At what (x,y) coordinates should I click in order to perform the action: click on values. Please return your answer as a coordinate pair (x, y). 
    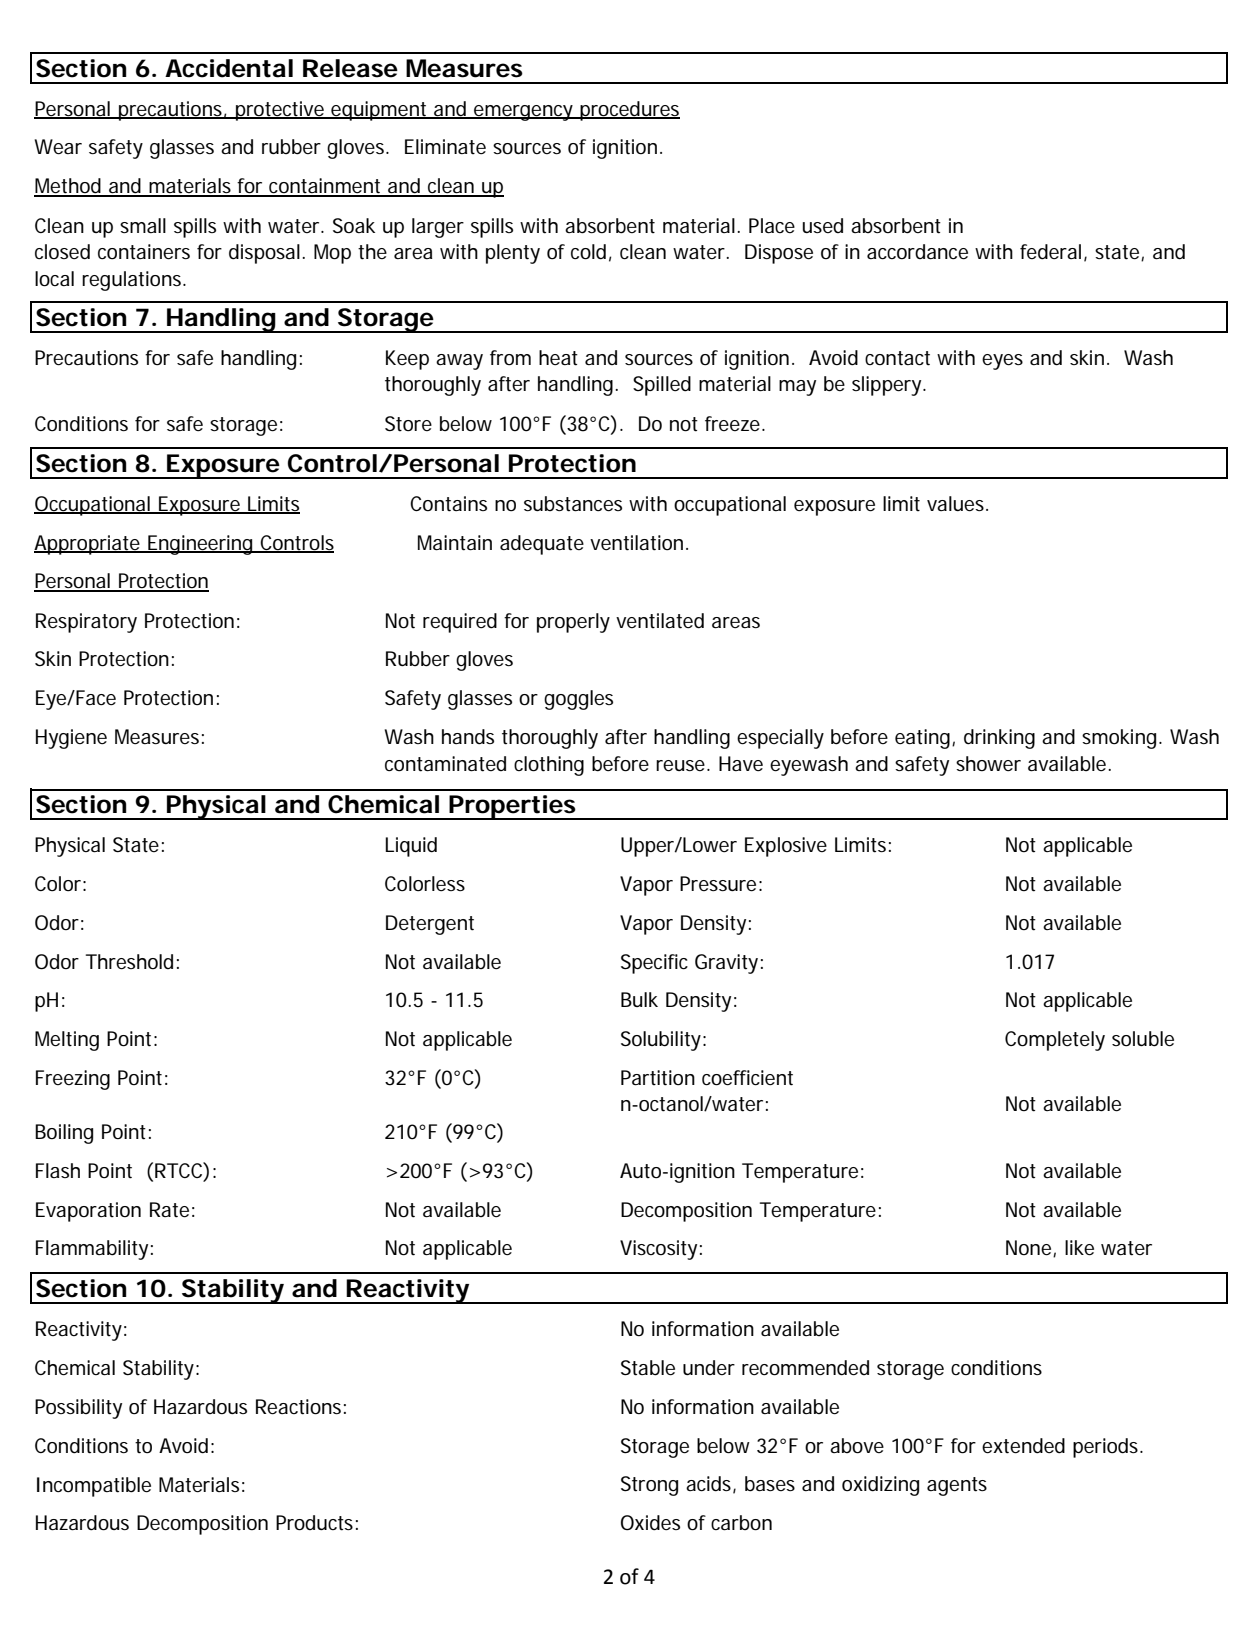
    Looking at the image, I should click on (957, 504).
